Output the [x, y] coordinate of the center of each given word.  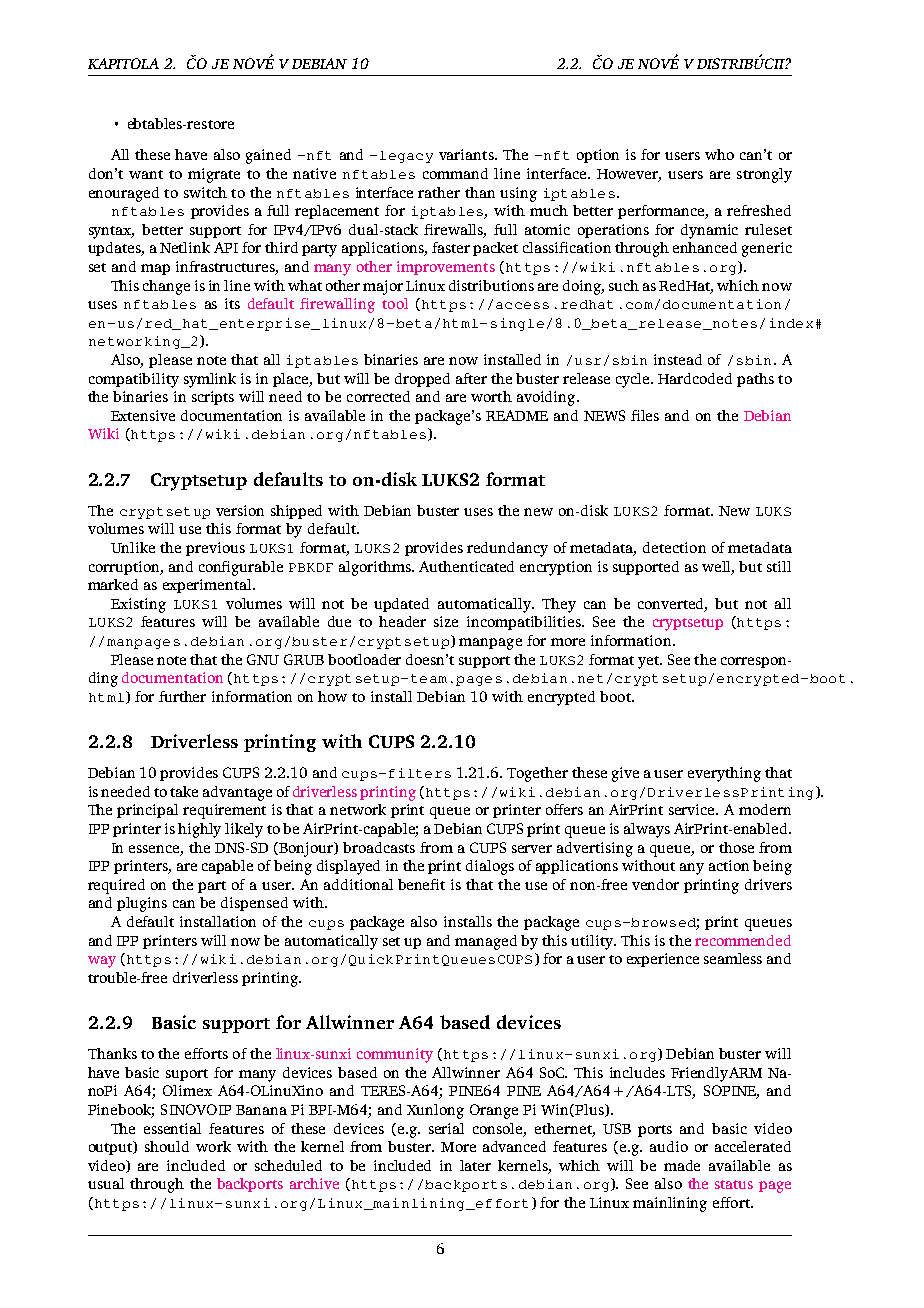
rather [439, 192]
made [682, 1165]
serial [446, 1128]
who [719, 154]
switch [205, 192]
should [167, 1146]
